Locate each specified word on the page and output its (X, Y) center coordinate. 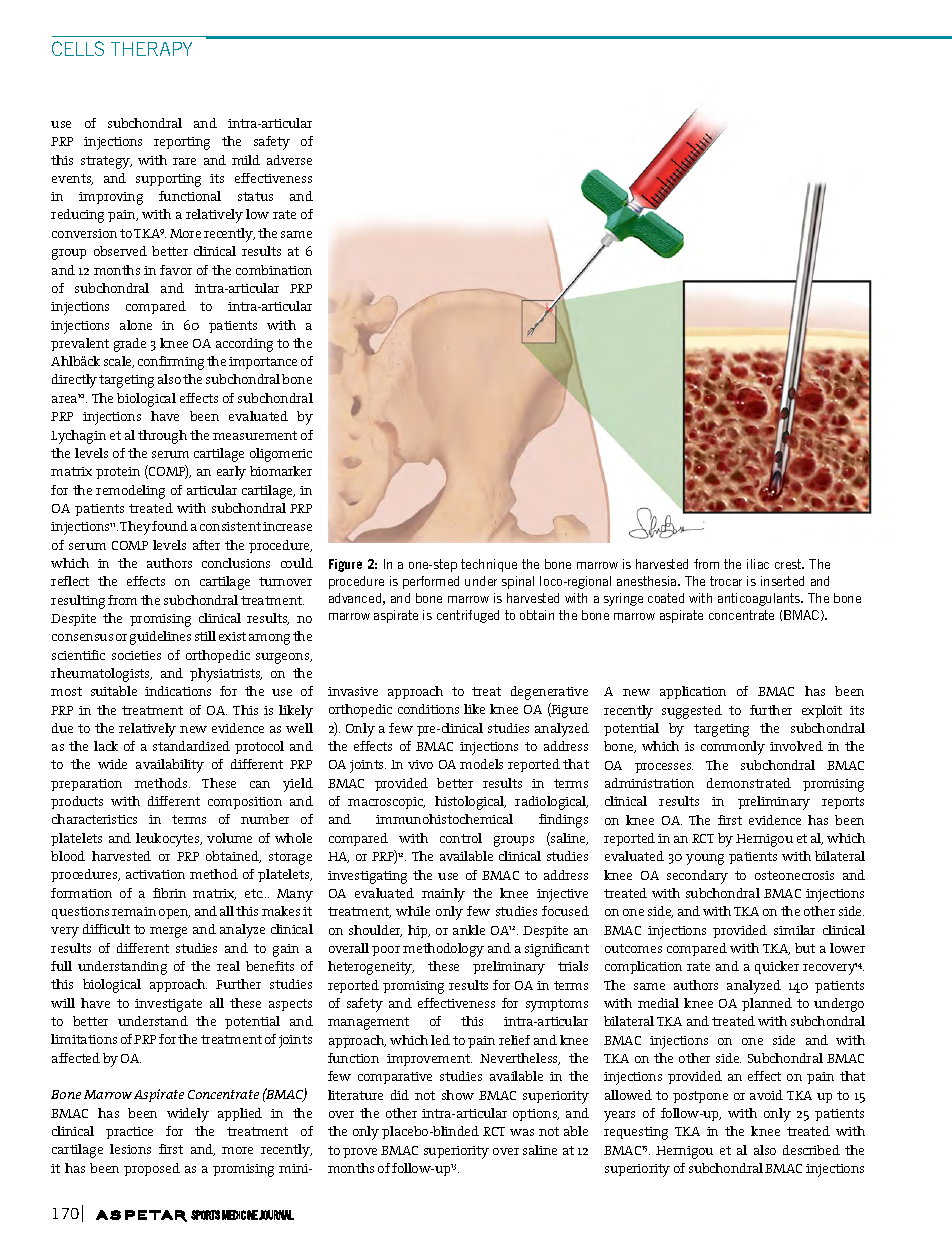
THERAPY (151, 49)
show (458, 1095)
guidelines (160, 638)
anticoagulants (760, 599)
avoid (766, 1095)
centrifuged (468, 616)
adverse (289, 160)
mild (246, 160)
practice (129, 1133)
